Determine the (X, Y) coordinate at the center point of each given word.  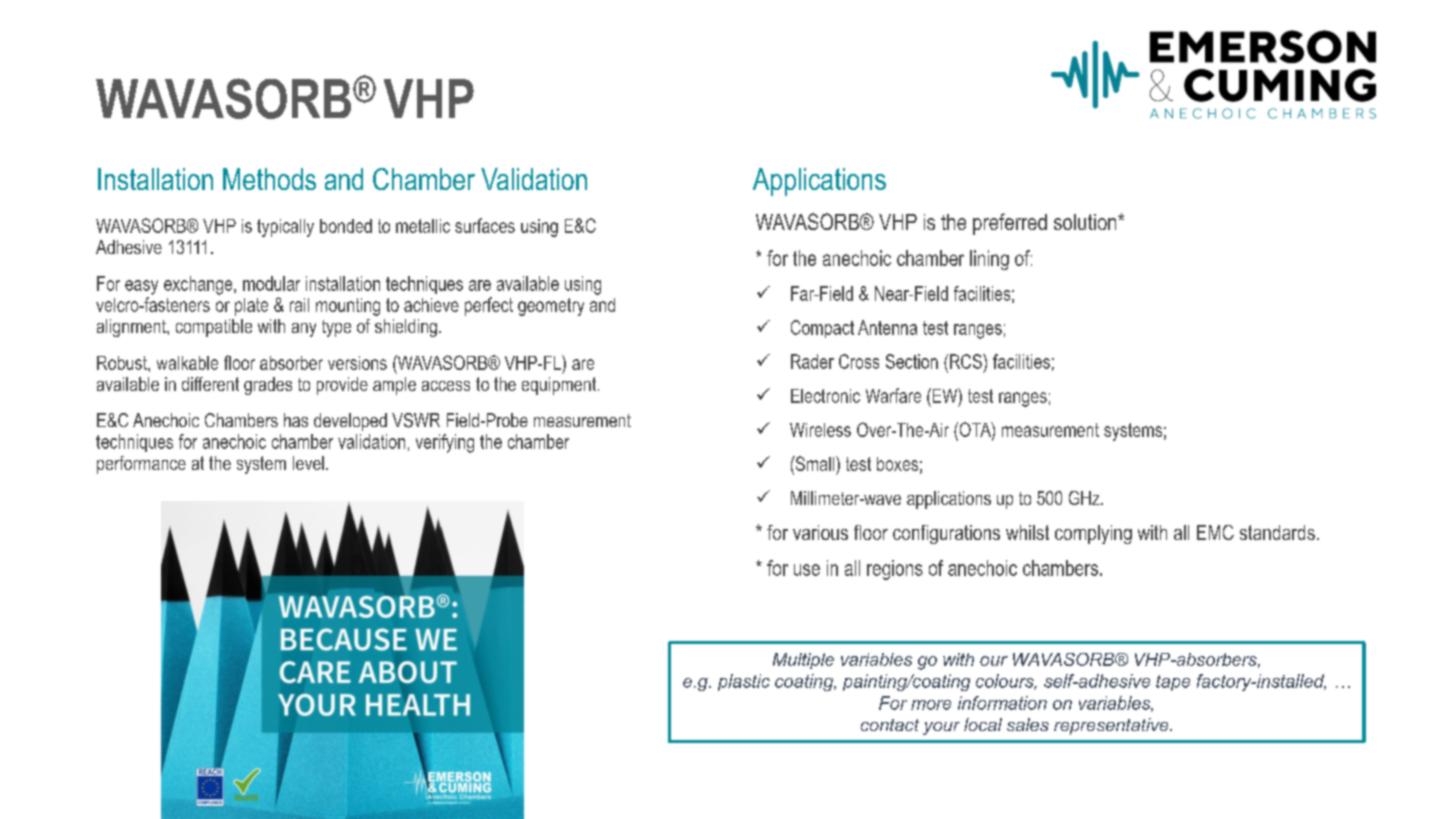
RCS (965, 361)
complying (1093, 534)
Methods (269, 179)
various (820, 532)
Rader (812, 361)
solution (1086, 222)
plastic (744, 682)
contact (890, 725)
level (308, 463)
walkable (187, 363)
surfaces (485, 225)
